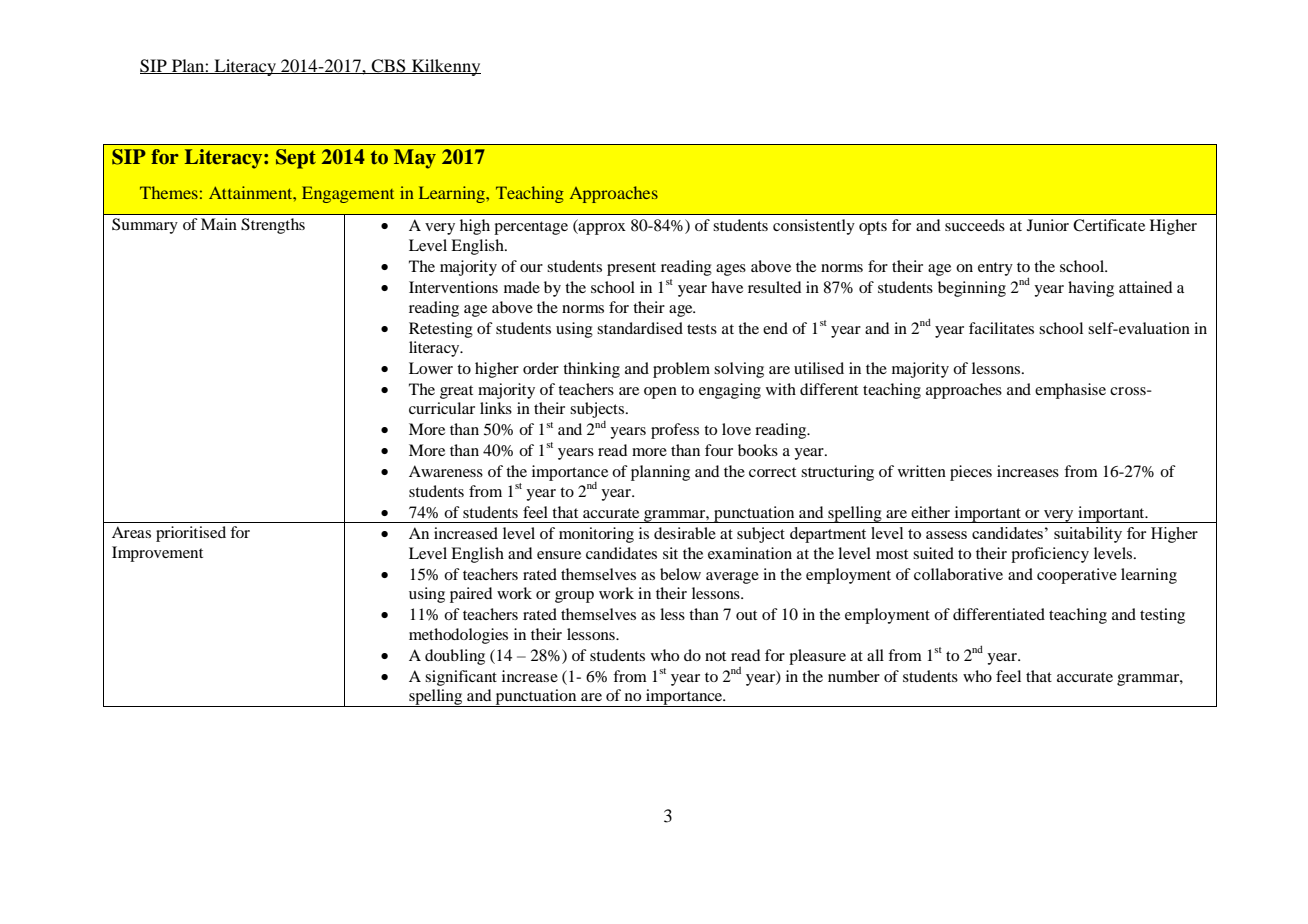 The height and width of the image is (924, 1308). What do you see at coordinates (975, 225) in the image?
I see `succeeds` at bounding box center [975, 225].
